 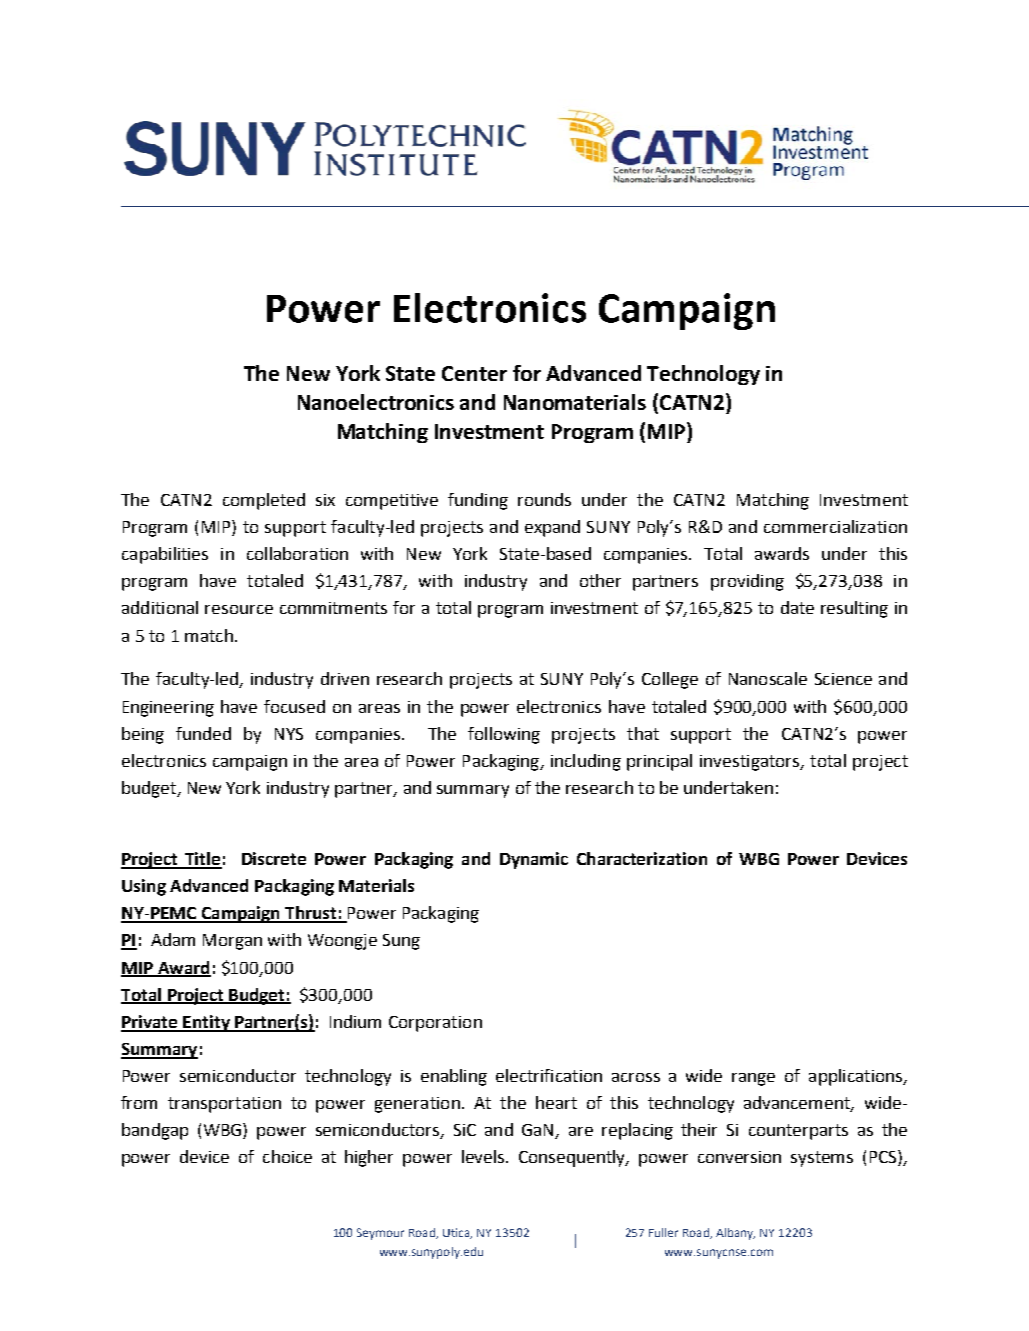 What do you see at coordinates (264, 501) in the image?
I see `completed` at bounding box center [264, 501].
